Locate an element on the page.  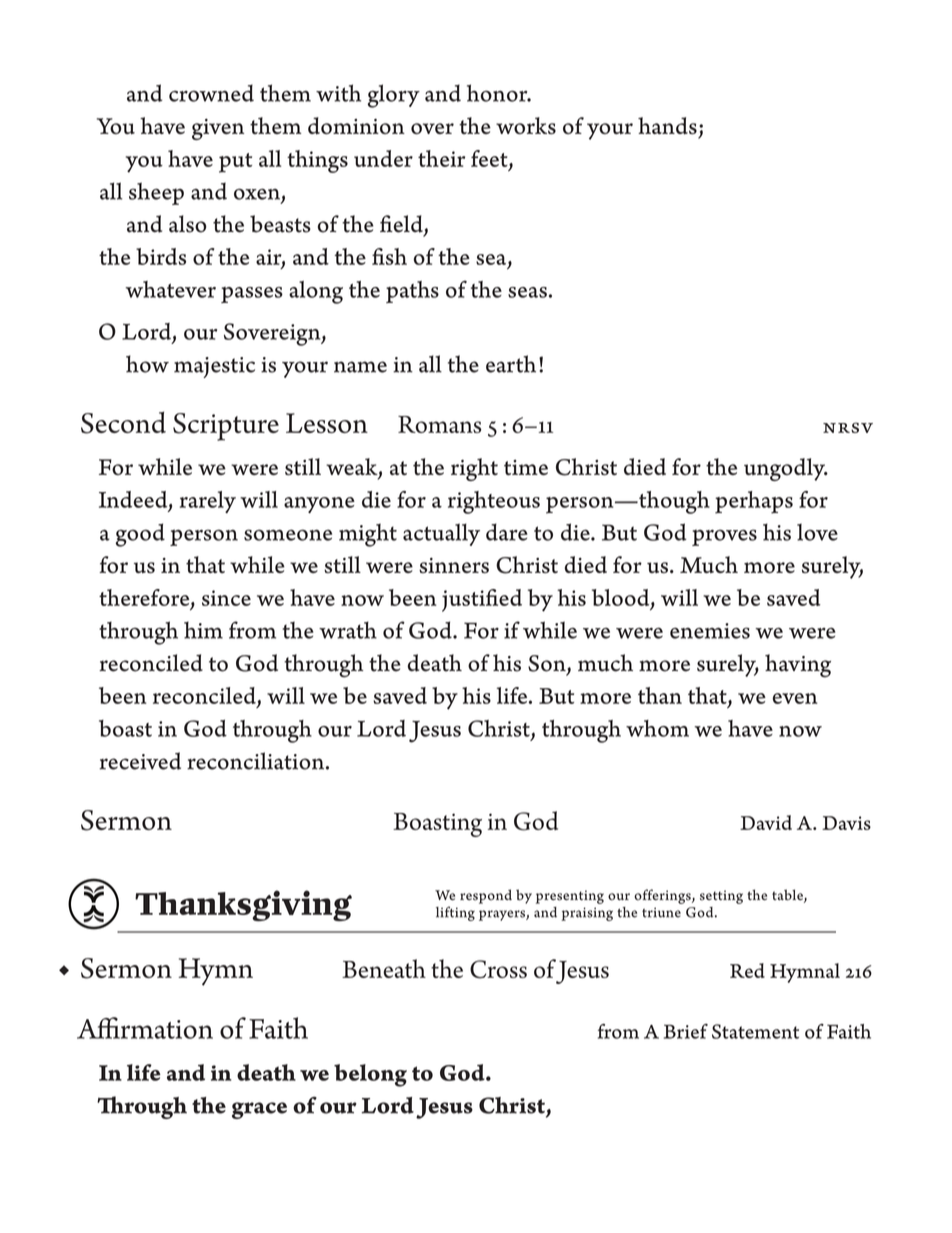
grace is located at coordinates (259, 1110).
